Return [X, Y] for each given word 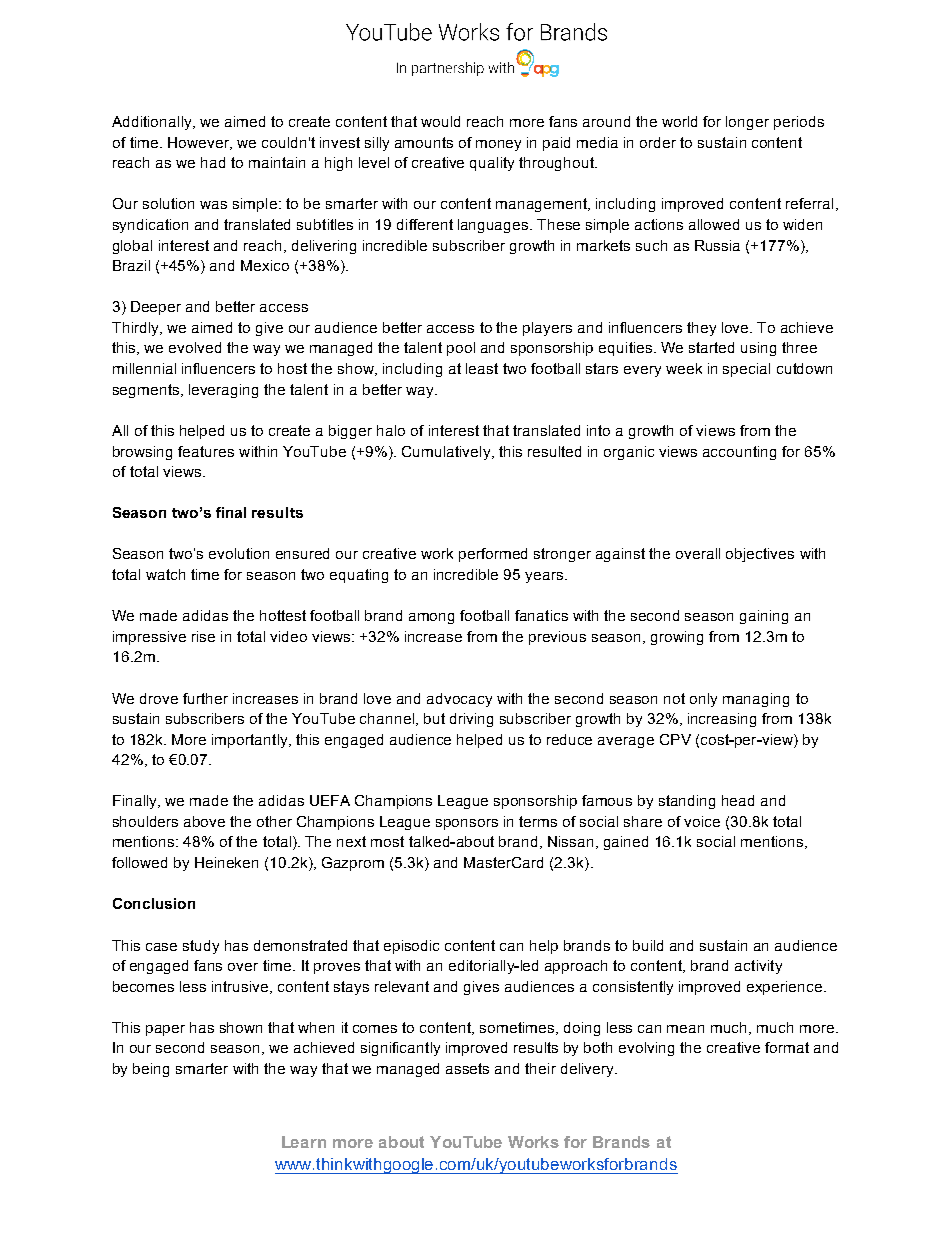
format [787, 1047]
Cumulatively [447, 453]
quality [492, 164]
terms [538, 821]
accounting [739, 453]
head [738, 800]
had [213, 162]
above [204, 821]
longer [747, 123]
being [151, 1070]
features [206, 451]
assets [467, 1068]
